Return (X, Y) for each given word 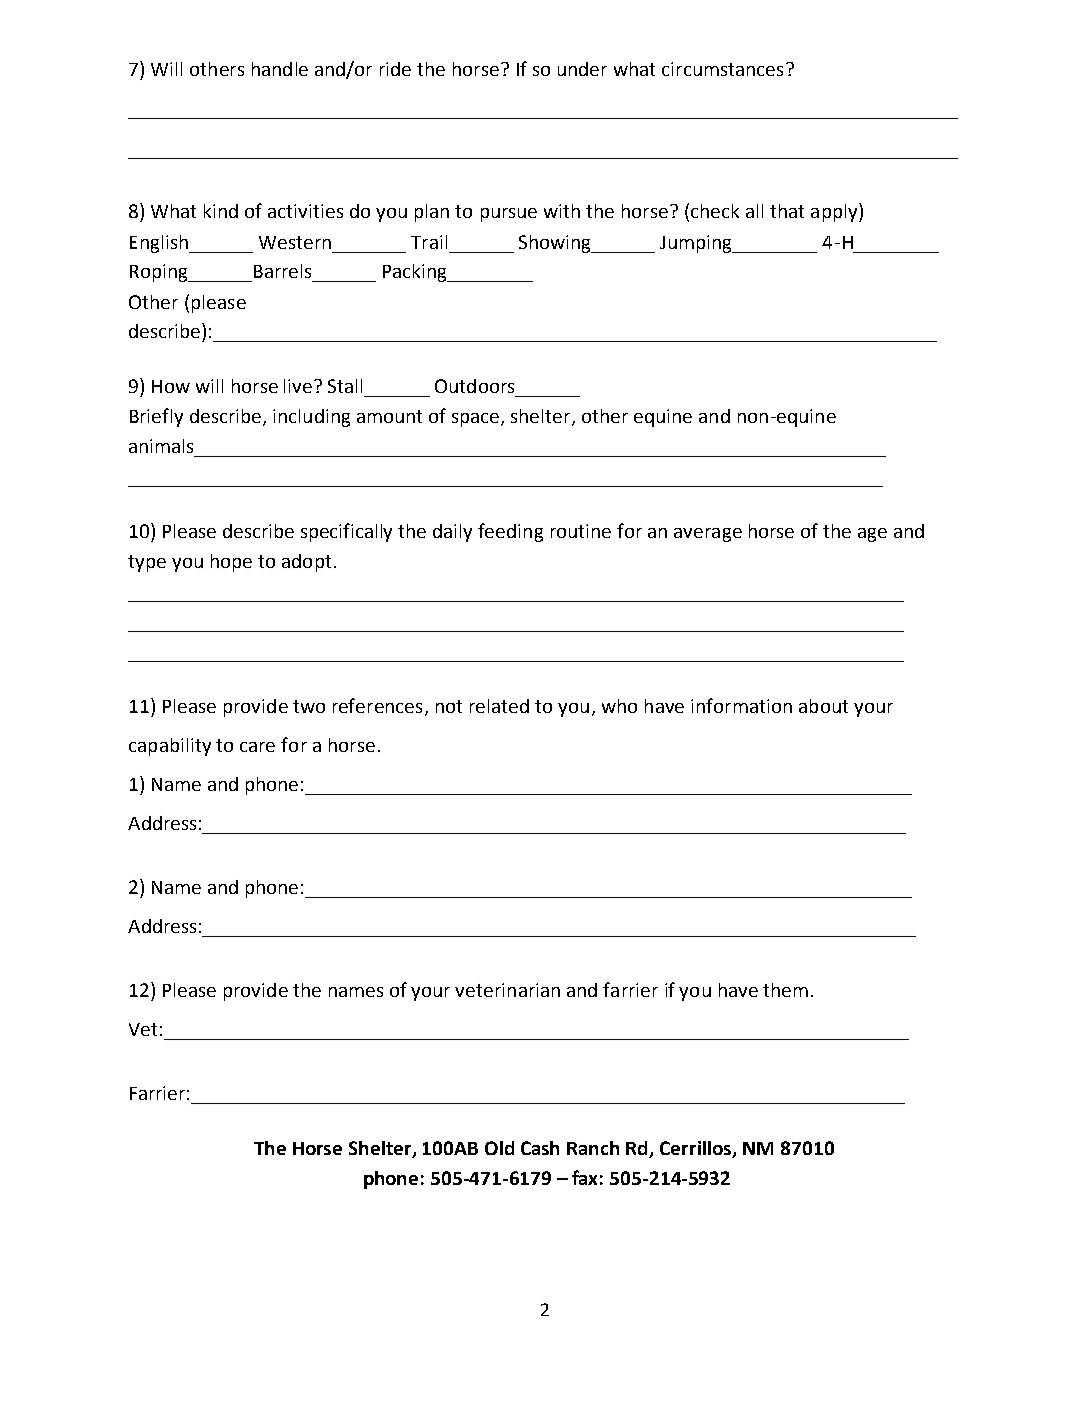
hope (231, 563)
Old (499, 1148)
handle (280, 69)
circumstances (722, 69)
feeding (510, 532)
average (708, 535)
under (582, 69)
